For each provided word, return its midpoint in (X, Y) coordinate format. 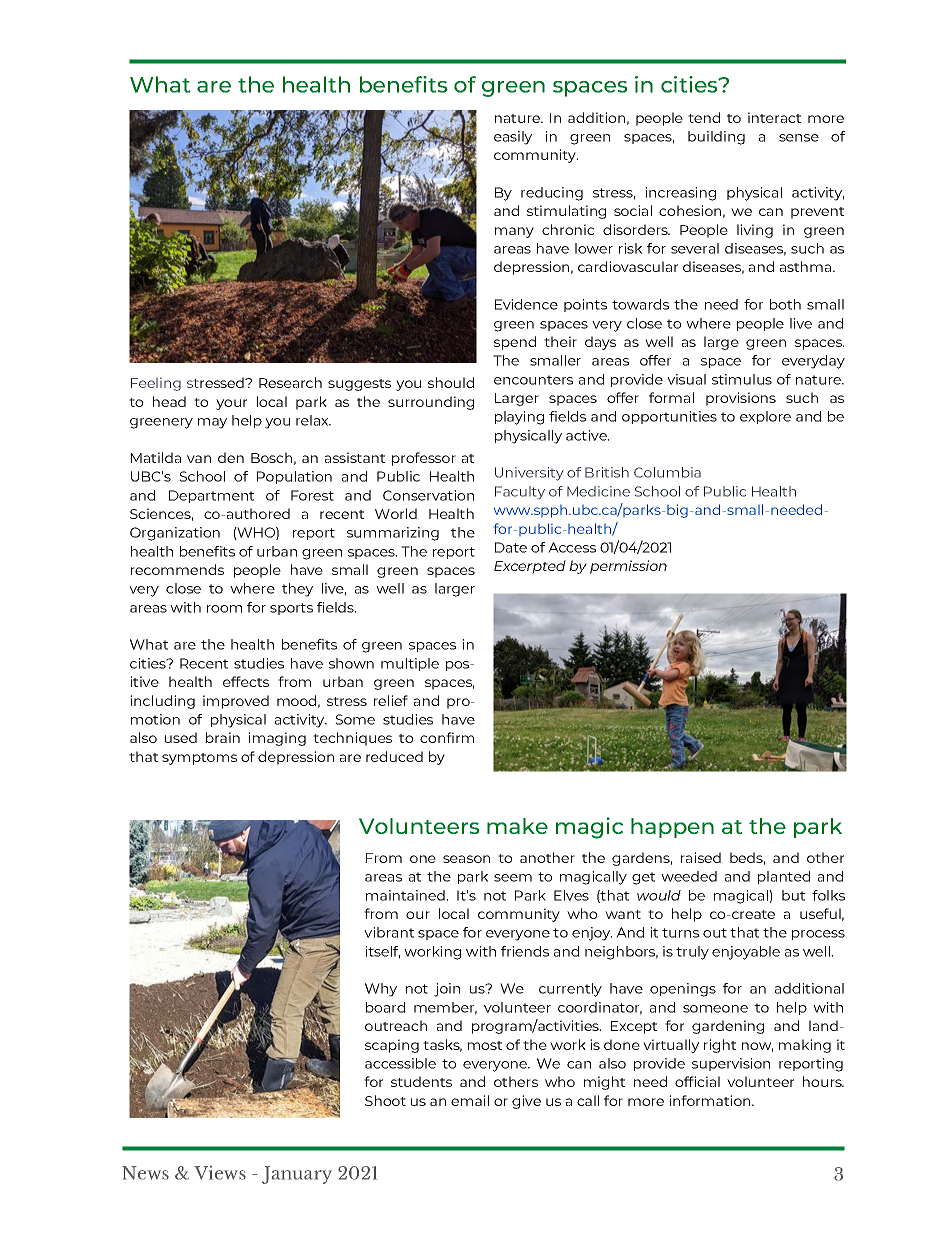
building (716, 138)
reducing (552, 194)
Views (220, 1173)
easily (513, 138)
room (224, 609)
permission (628, 567)
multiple (410, 664)
